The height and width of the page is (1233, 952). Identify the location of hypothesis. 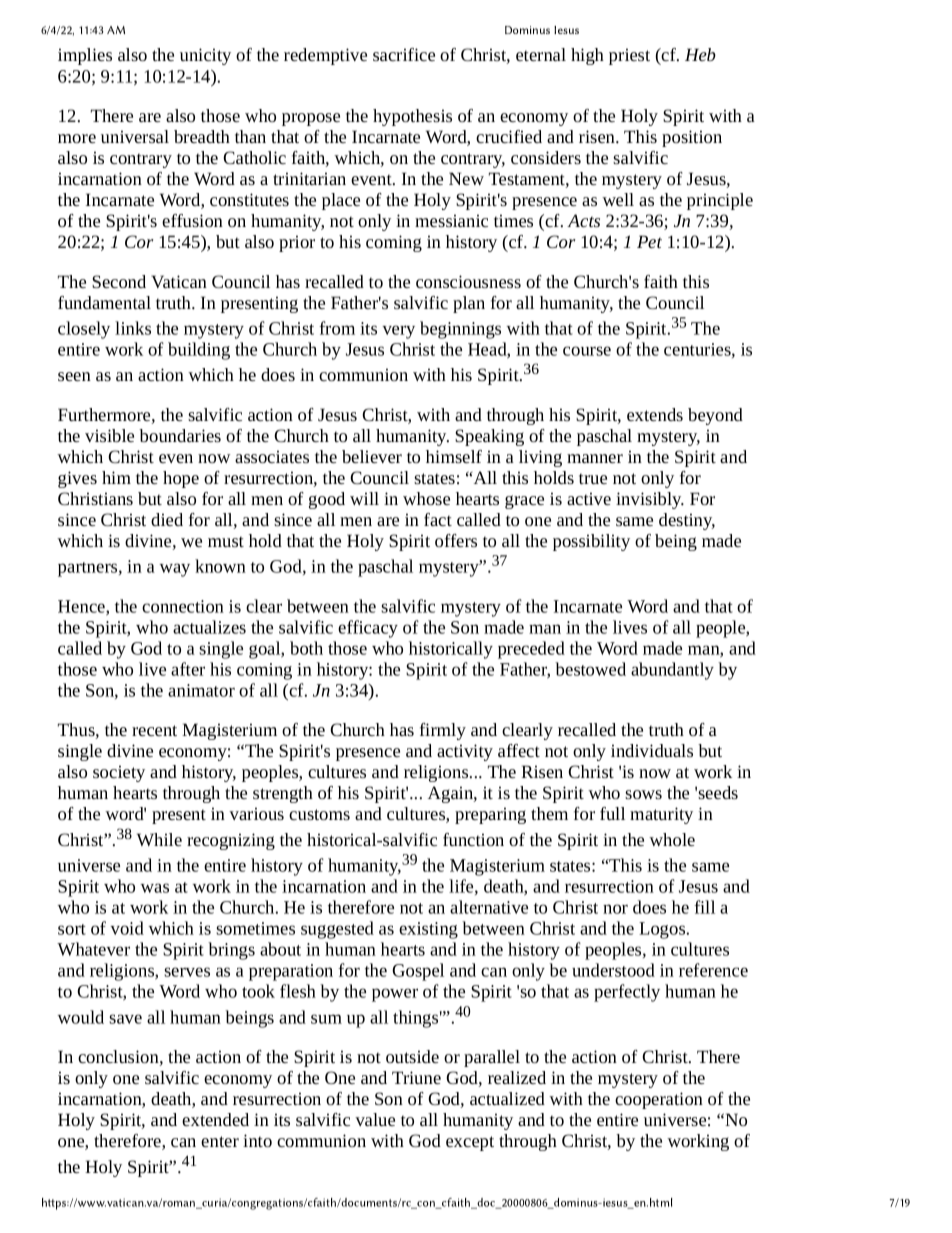
(412, 117).
